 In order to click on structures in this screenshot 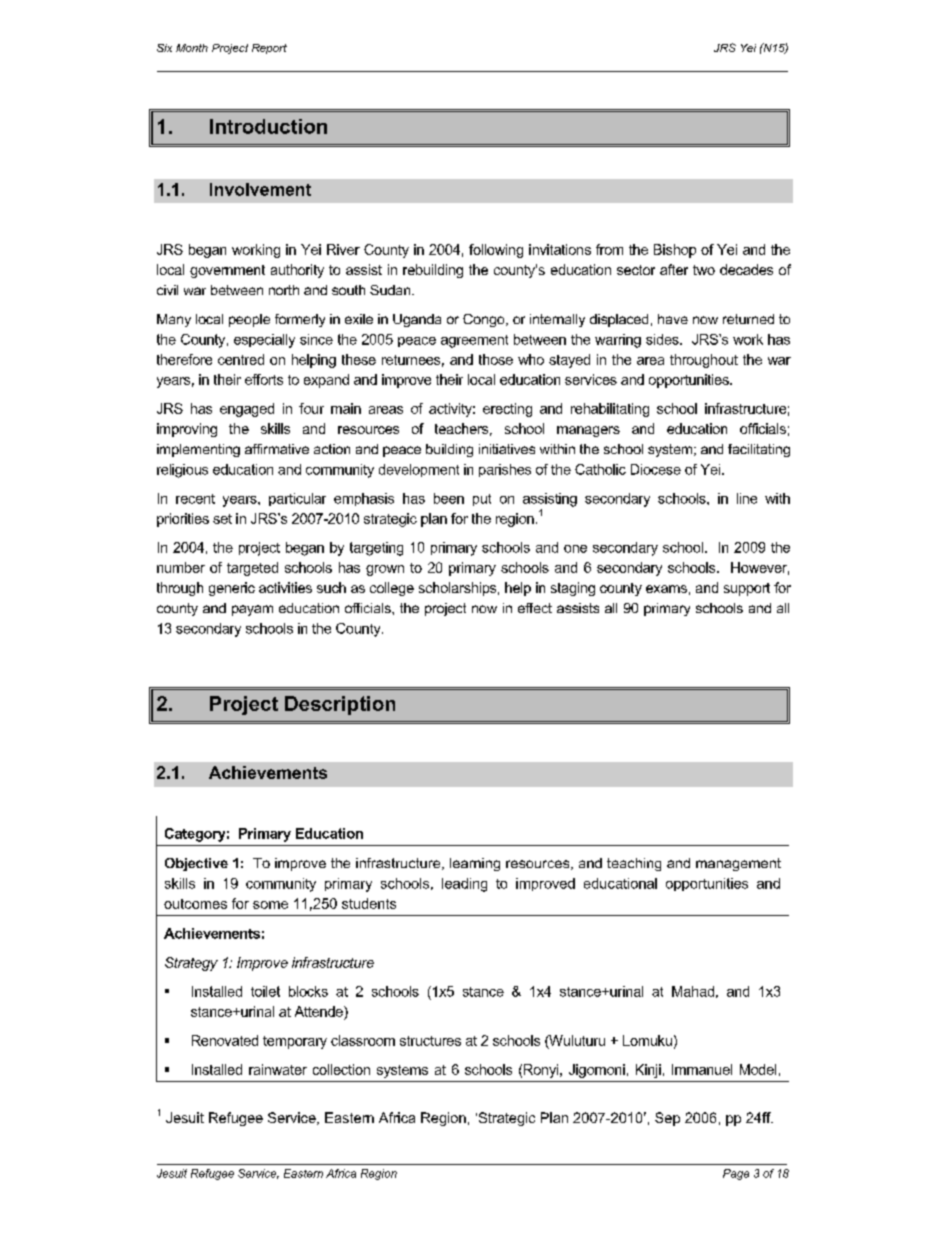, I will do `click(430, 1041)`.
